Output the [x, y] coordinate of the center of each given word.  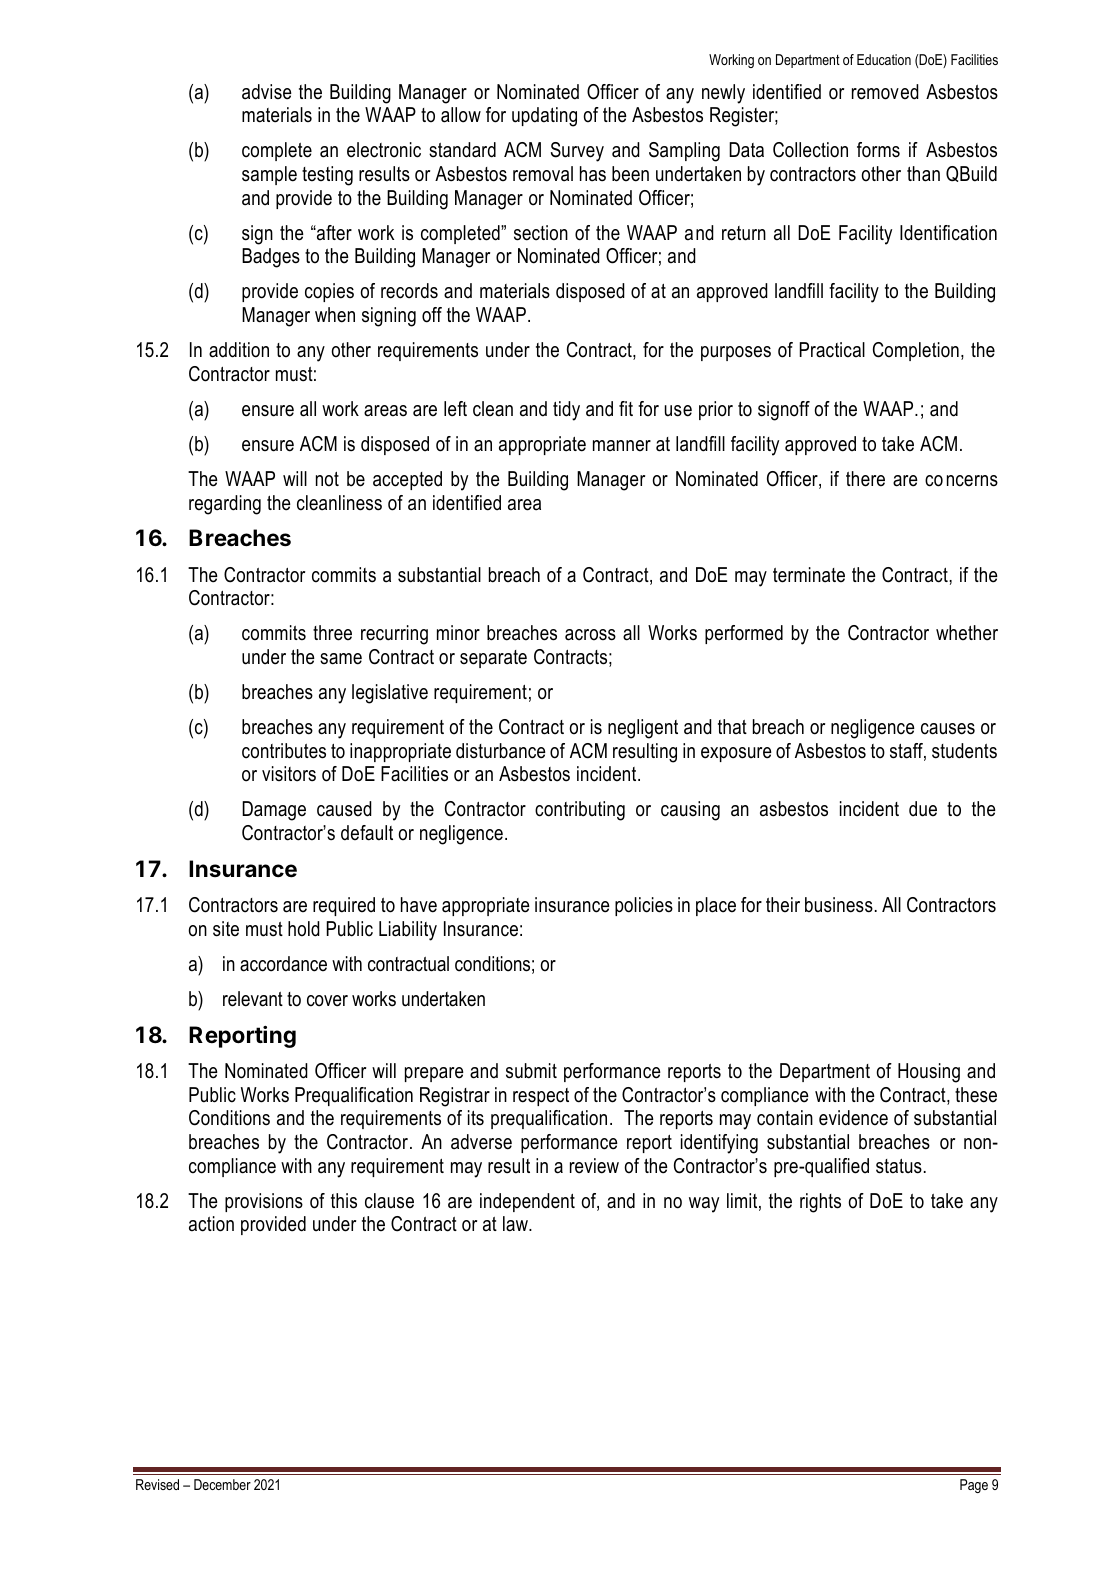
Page [974, 1486]
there [865, 479]
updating [544, 117]
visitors [289, 774]
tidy [566, 411]
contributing [580, 811]
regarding [225, 505]
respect [541, 1097]
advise [267, 92]
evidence [853, 1118]
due [923, 809]
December [222, 1484]
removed [885, 92]
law [516, 1224]
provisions [264, 1202]
